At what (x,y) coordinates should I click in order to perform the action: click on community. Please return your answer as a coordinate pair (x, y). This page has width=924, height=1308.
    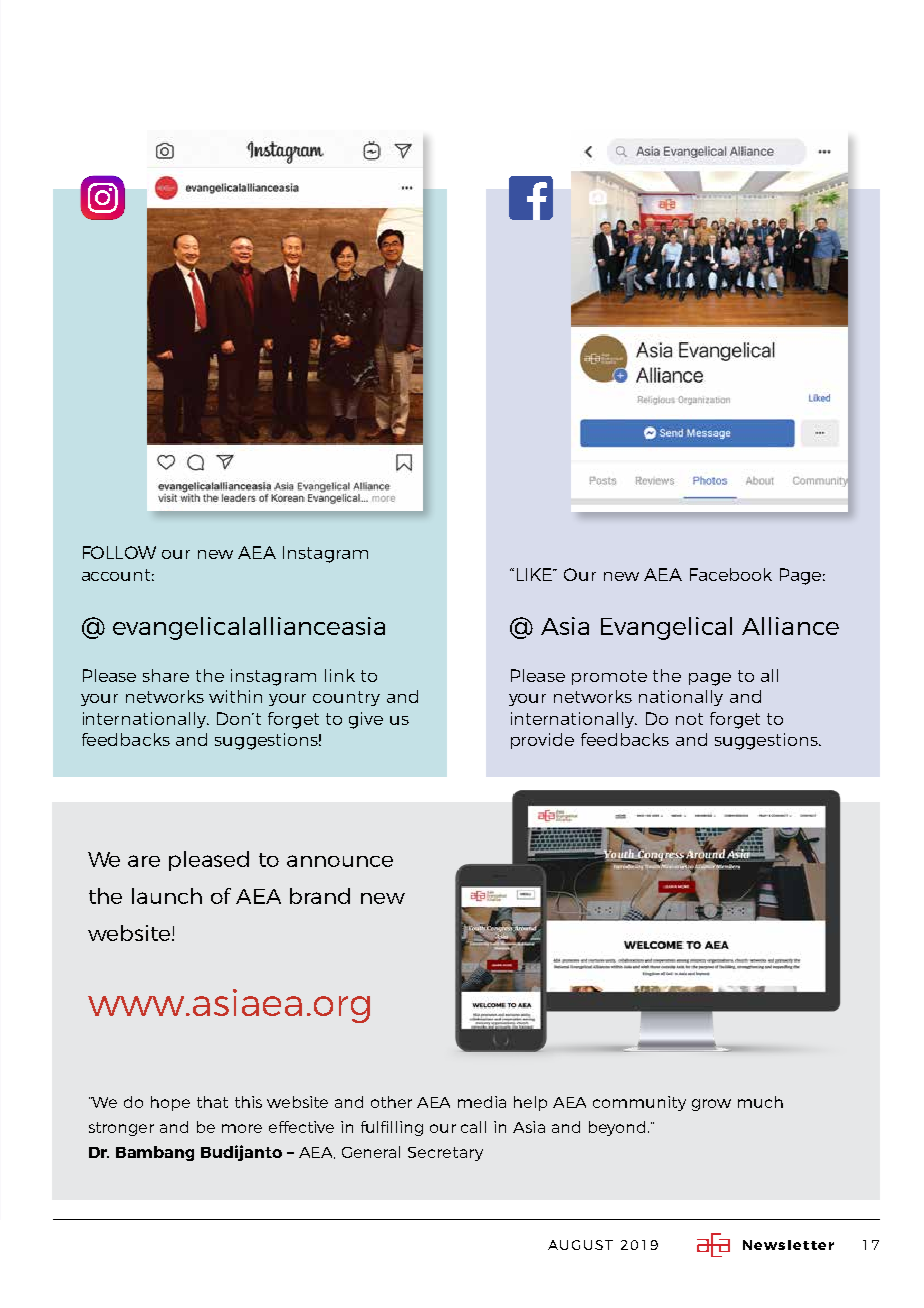
    Looking at the image, I should click on (639, 1103).
